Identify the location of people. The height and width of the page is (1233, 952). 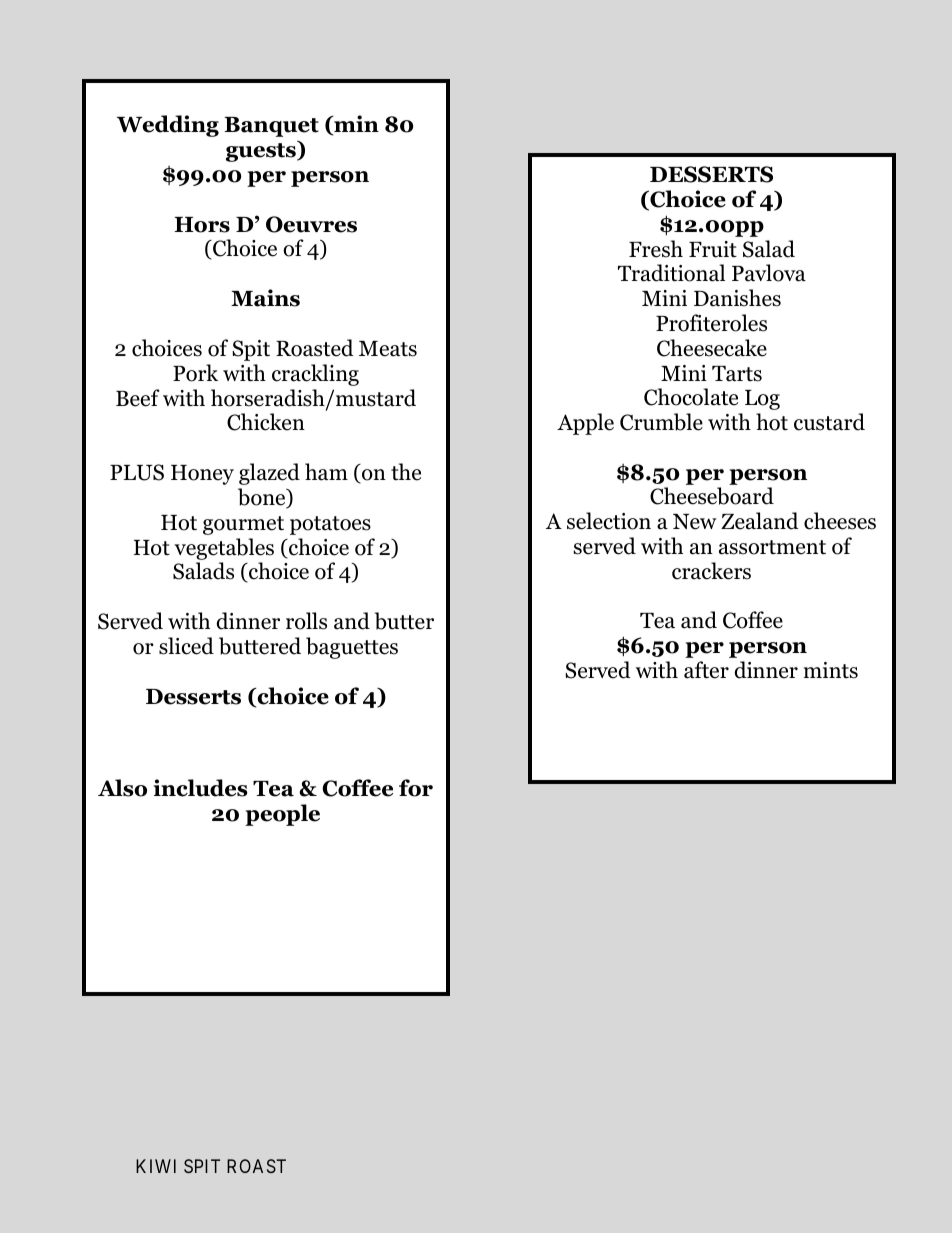
(282, 815).
